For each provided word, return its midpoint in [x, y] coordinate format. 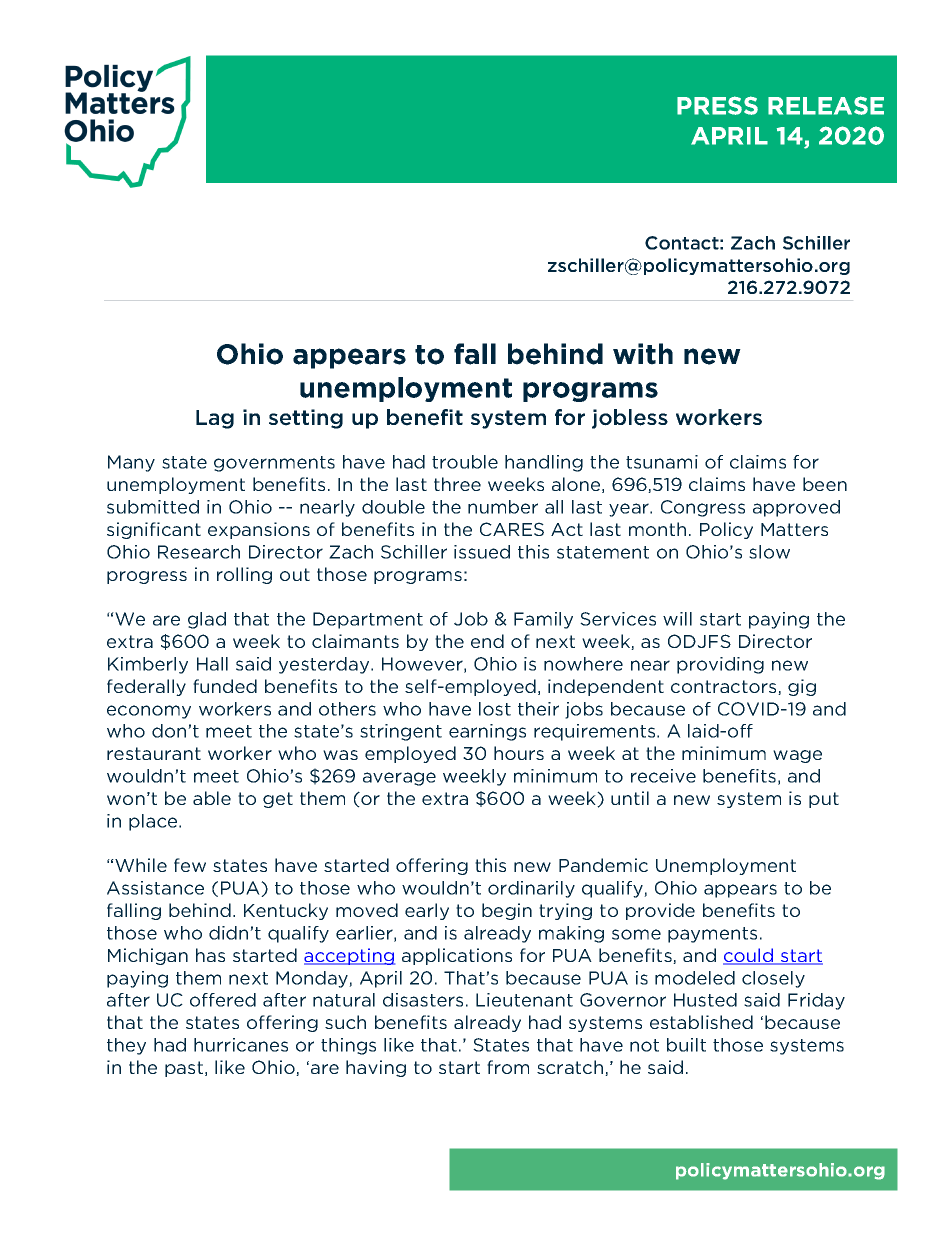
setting [306, 419]
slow [769, 552]
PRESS [717, 105]
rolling [244, 575]
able [212, 798]
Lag [215, 419]
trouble [465, 462]
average [399, 779]
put [824, 800]
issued [482, 552]
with [643, 354]
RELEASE [826, 105]
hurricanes [241, 1045]
